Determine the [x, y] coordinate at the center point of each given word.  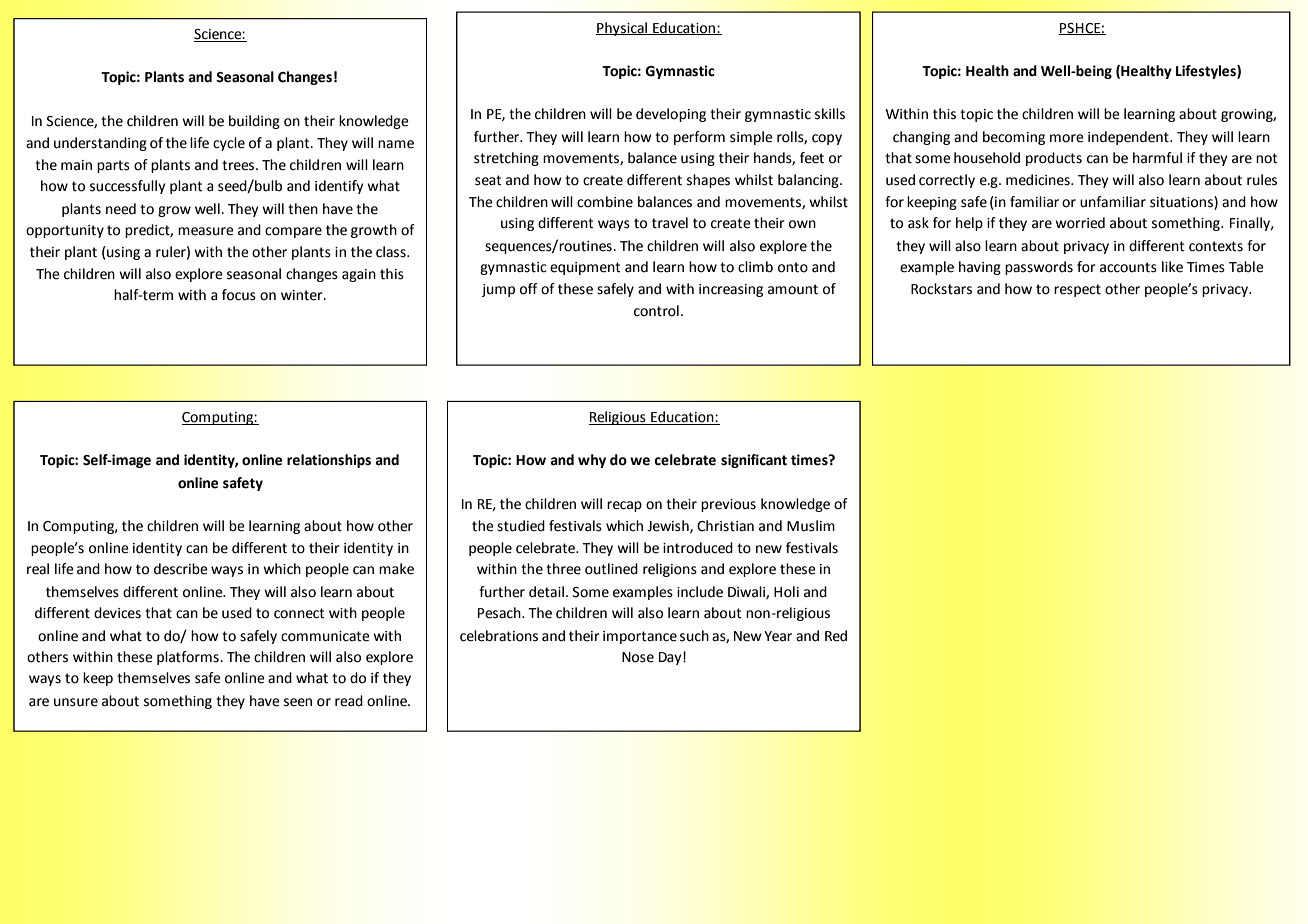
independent [1129, 138]
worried [1080, 223]
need [121, 209]
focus [239, 295]
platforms [189, 658]
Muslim [811, 526]
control [656, 311]
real [38, 569]
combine [605, 202]
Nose [638, 657]
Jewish [669, 526]
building [254, 122]
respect [1077, 290]
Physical [622, 29]
